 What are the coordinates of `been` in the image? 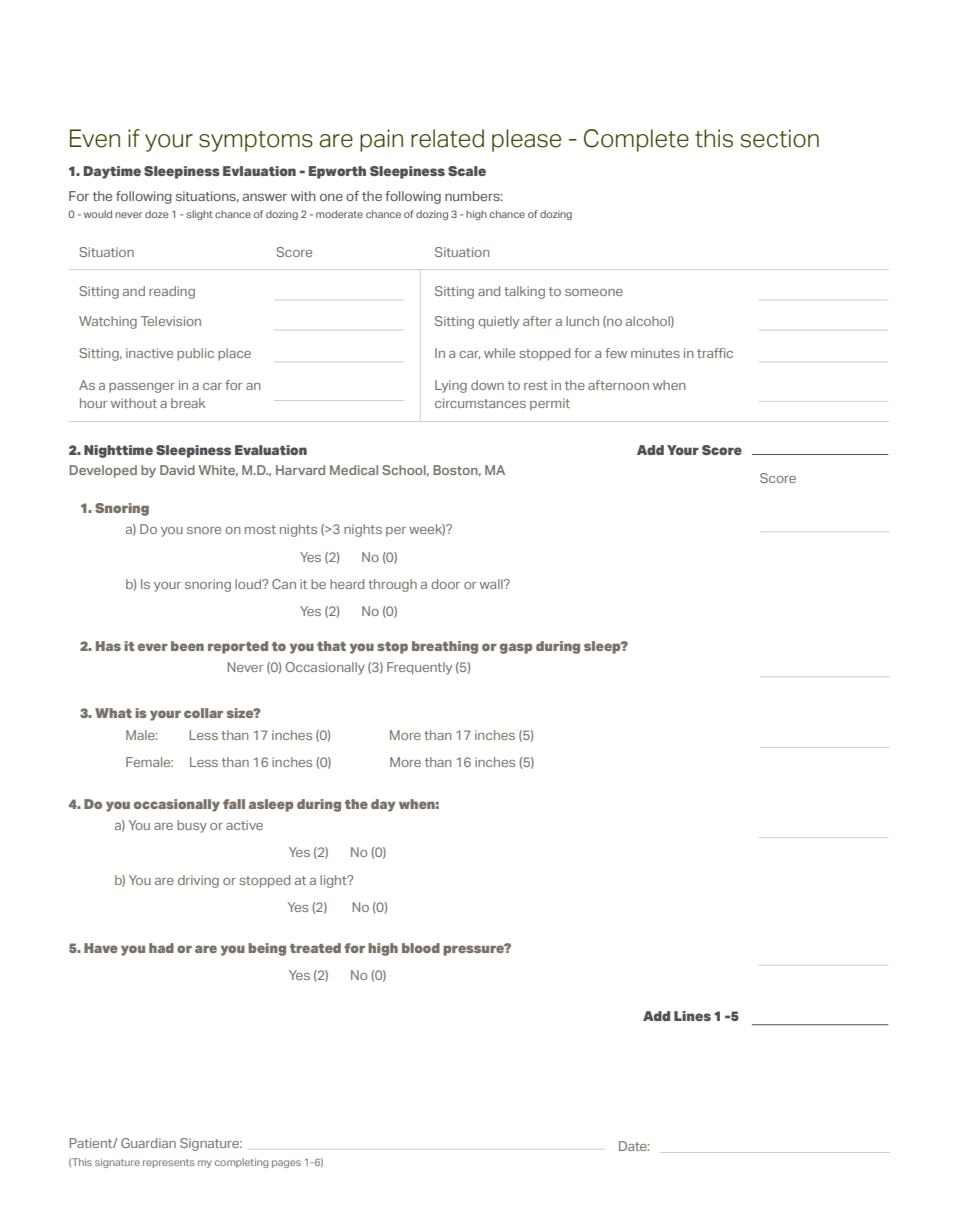 It's located at (187, 646).
